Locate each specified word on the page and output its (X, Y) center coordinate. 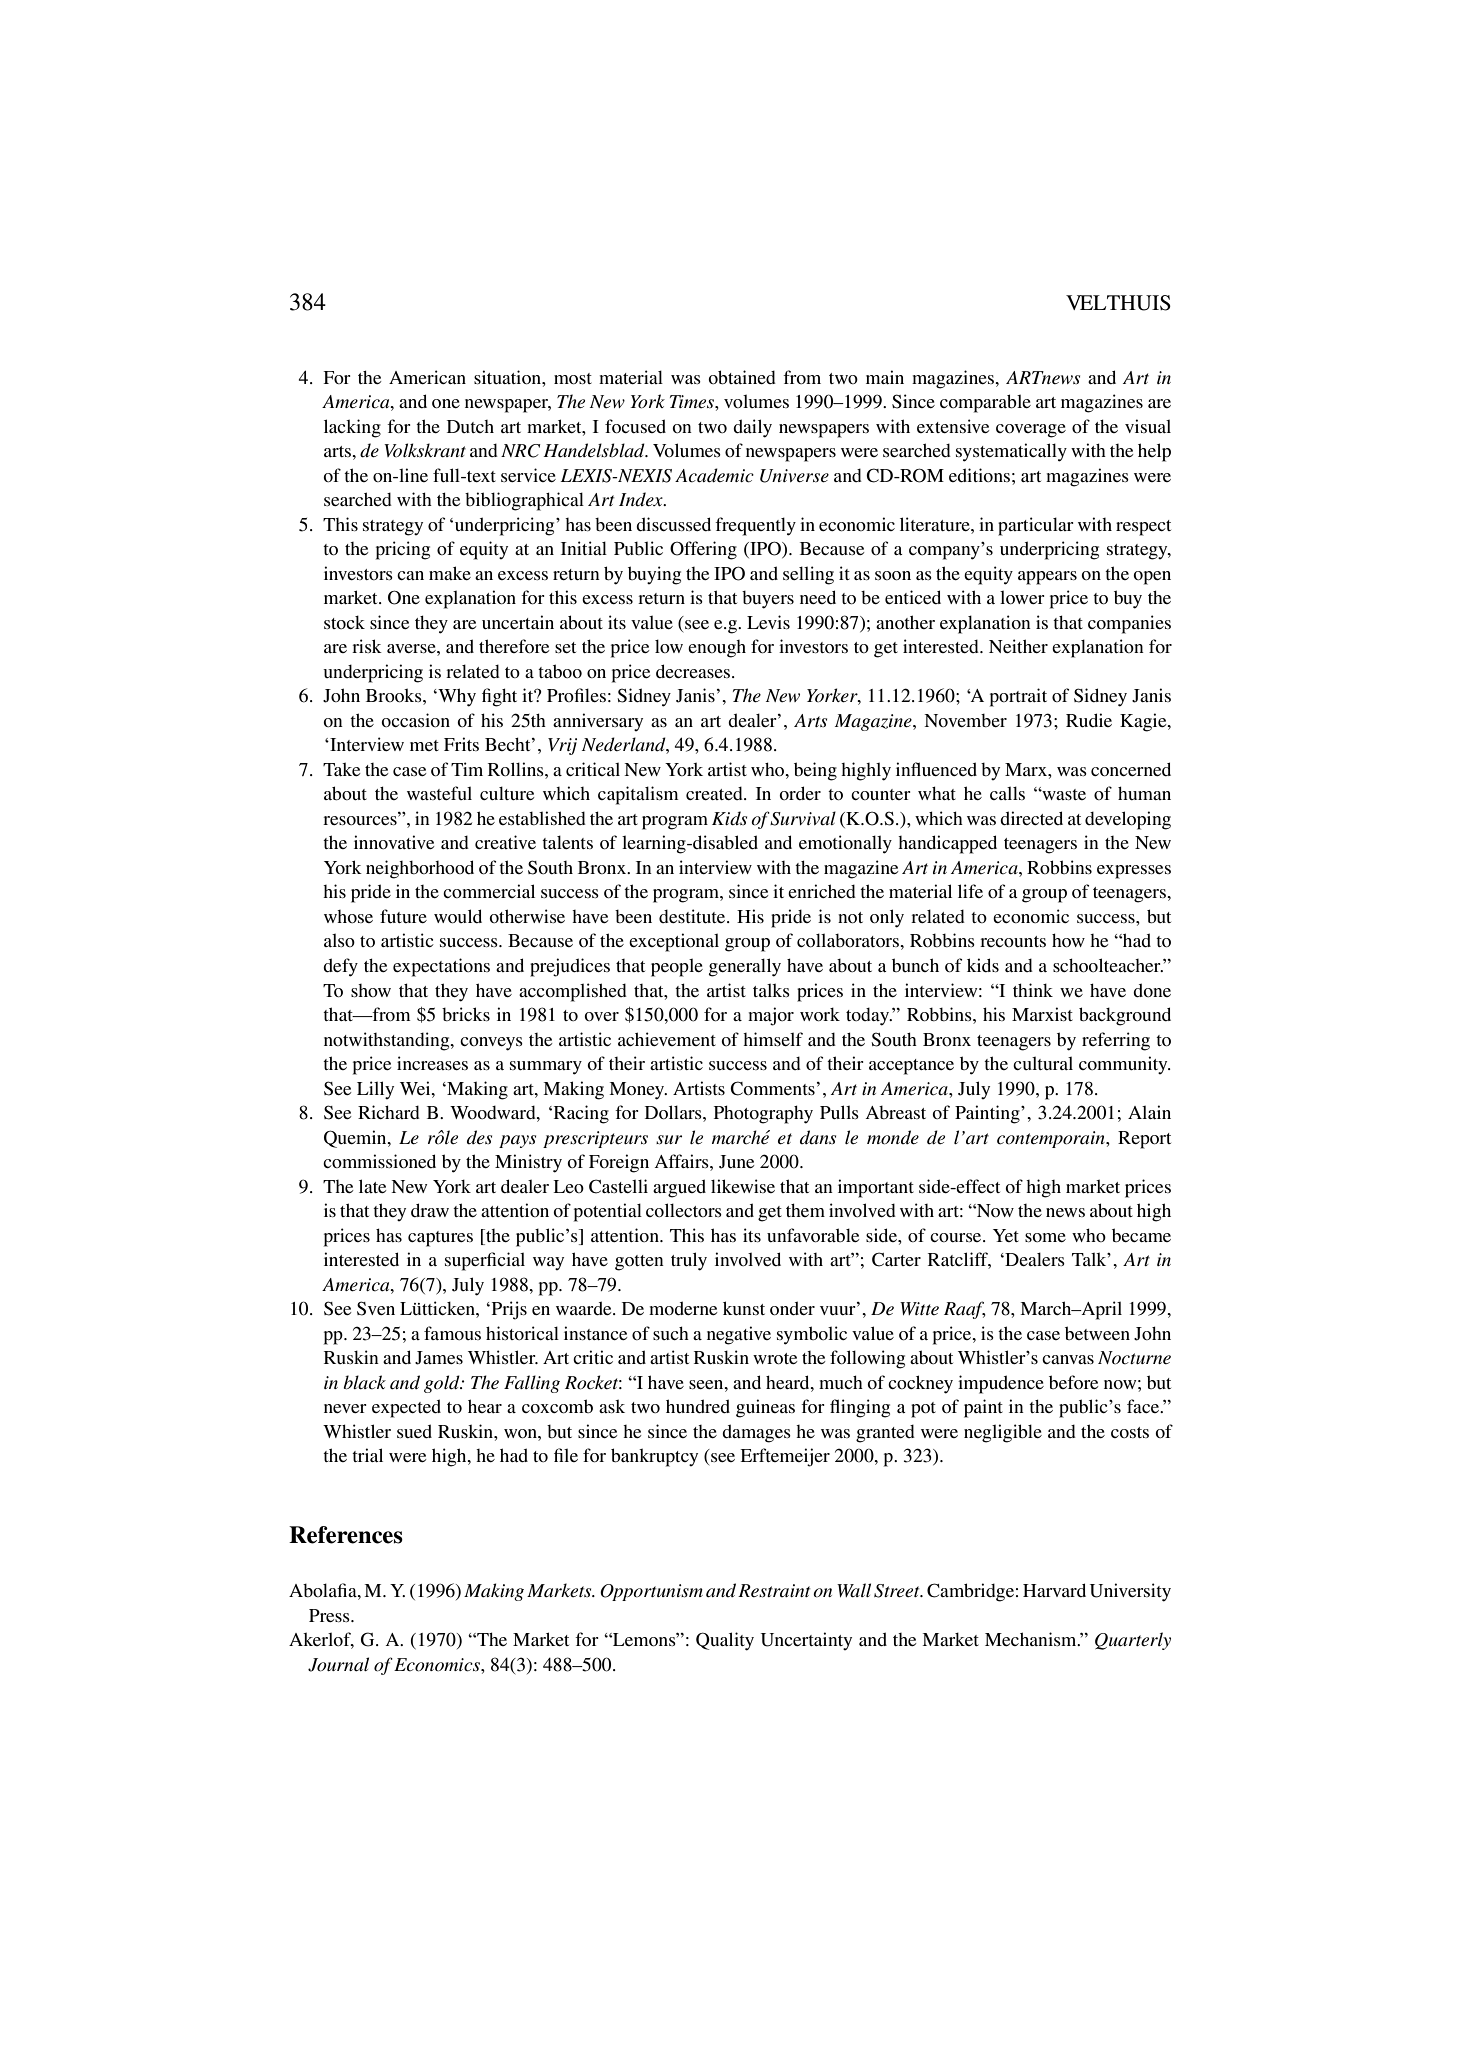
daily (752, 428)
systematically (1011, 452)
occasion (415, 720)
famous (452, 1333)
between (1097, 1333)
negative (739, 1335)
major (771, 1016)
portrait (1018, 697)
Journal (338, 1664)
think (1033, 990)
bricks (466, 1014)
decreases (694, 671)
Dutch (470, 426)
